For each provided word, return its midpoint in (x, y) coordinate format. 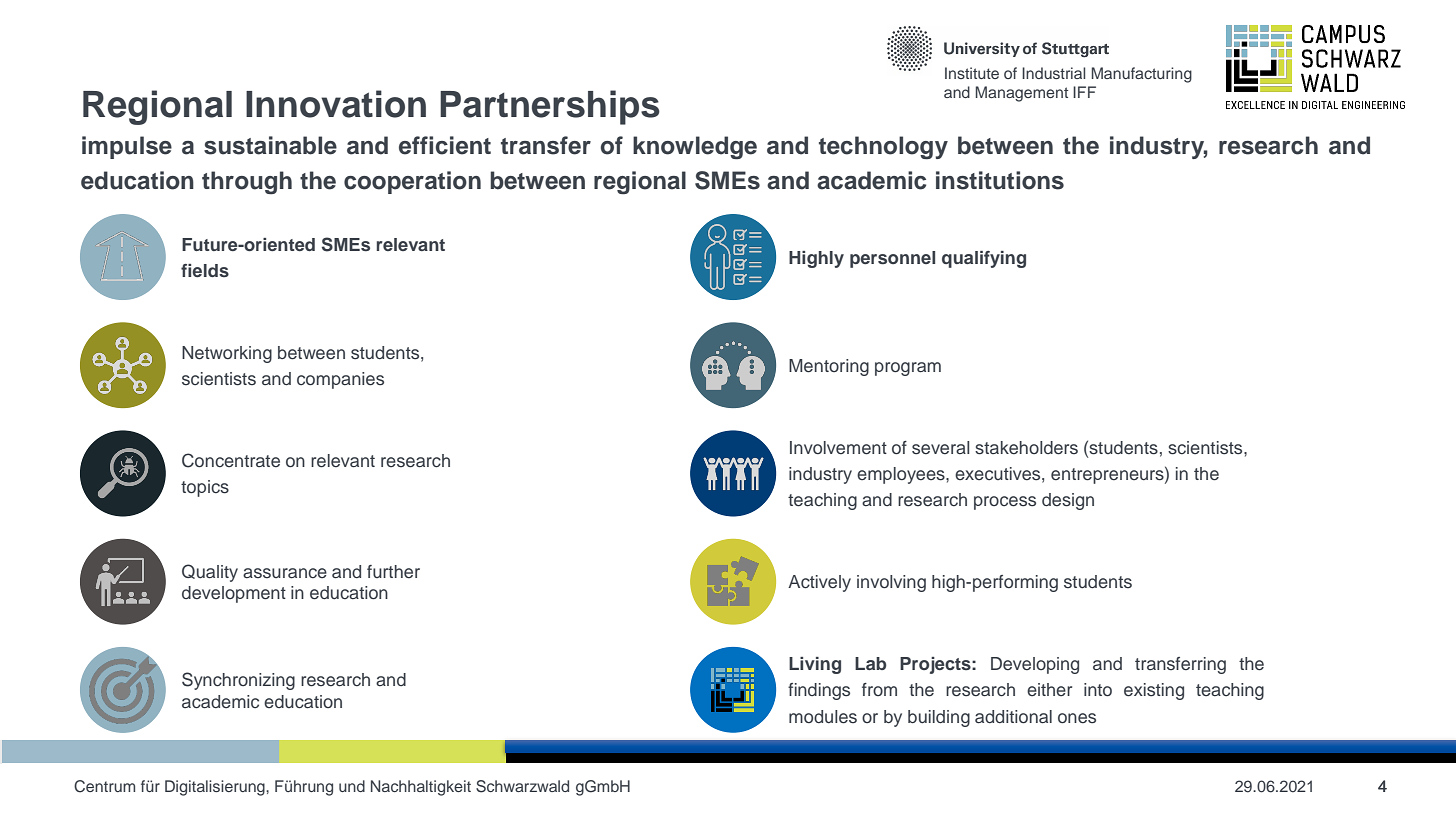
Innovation (336, 104)
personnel (892, 259)
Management (1022, 94)
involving (891, 583)
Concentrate (231, 460)
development (234, 594)
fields (205, 270)
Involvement (838, 448)
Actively (819, 583)
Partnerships (550, 107)
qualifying (984, 259)
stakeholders (1026, 448)
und (352, 786)
